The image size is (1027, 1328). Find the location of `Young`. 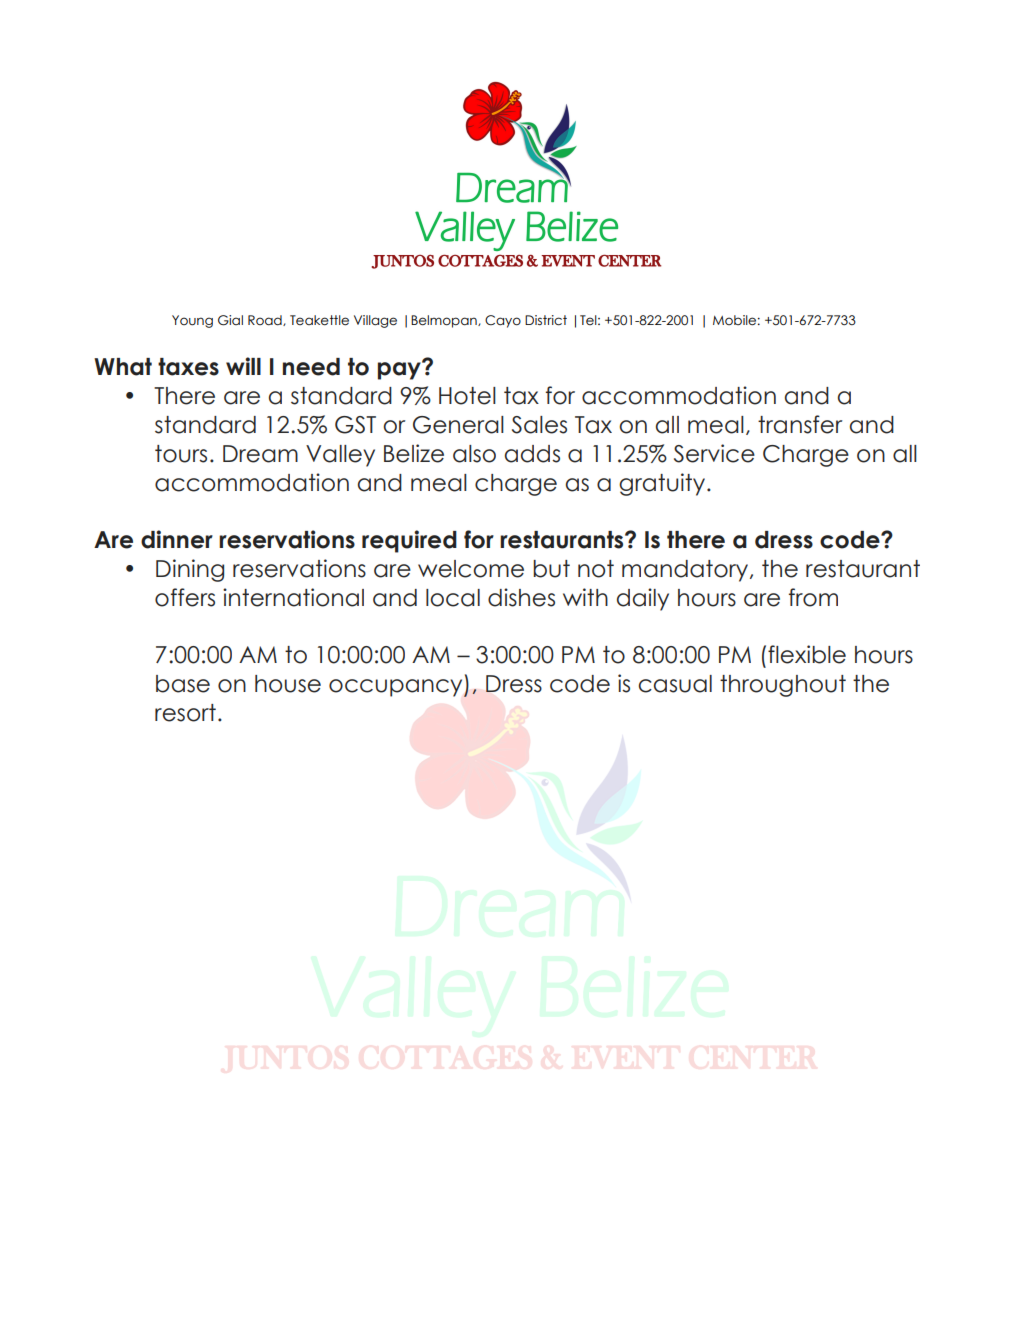

Young is located at coordinates (192, 321).
